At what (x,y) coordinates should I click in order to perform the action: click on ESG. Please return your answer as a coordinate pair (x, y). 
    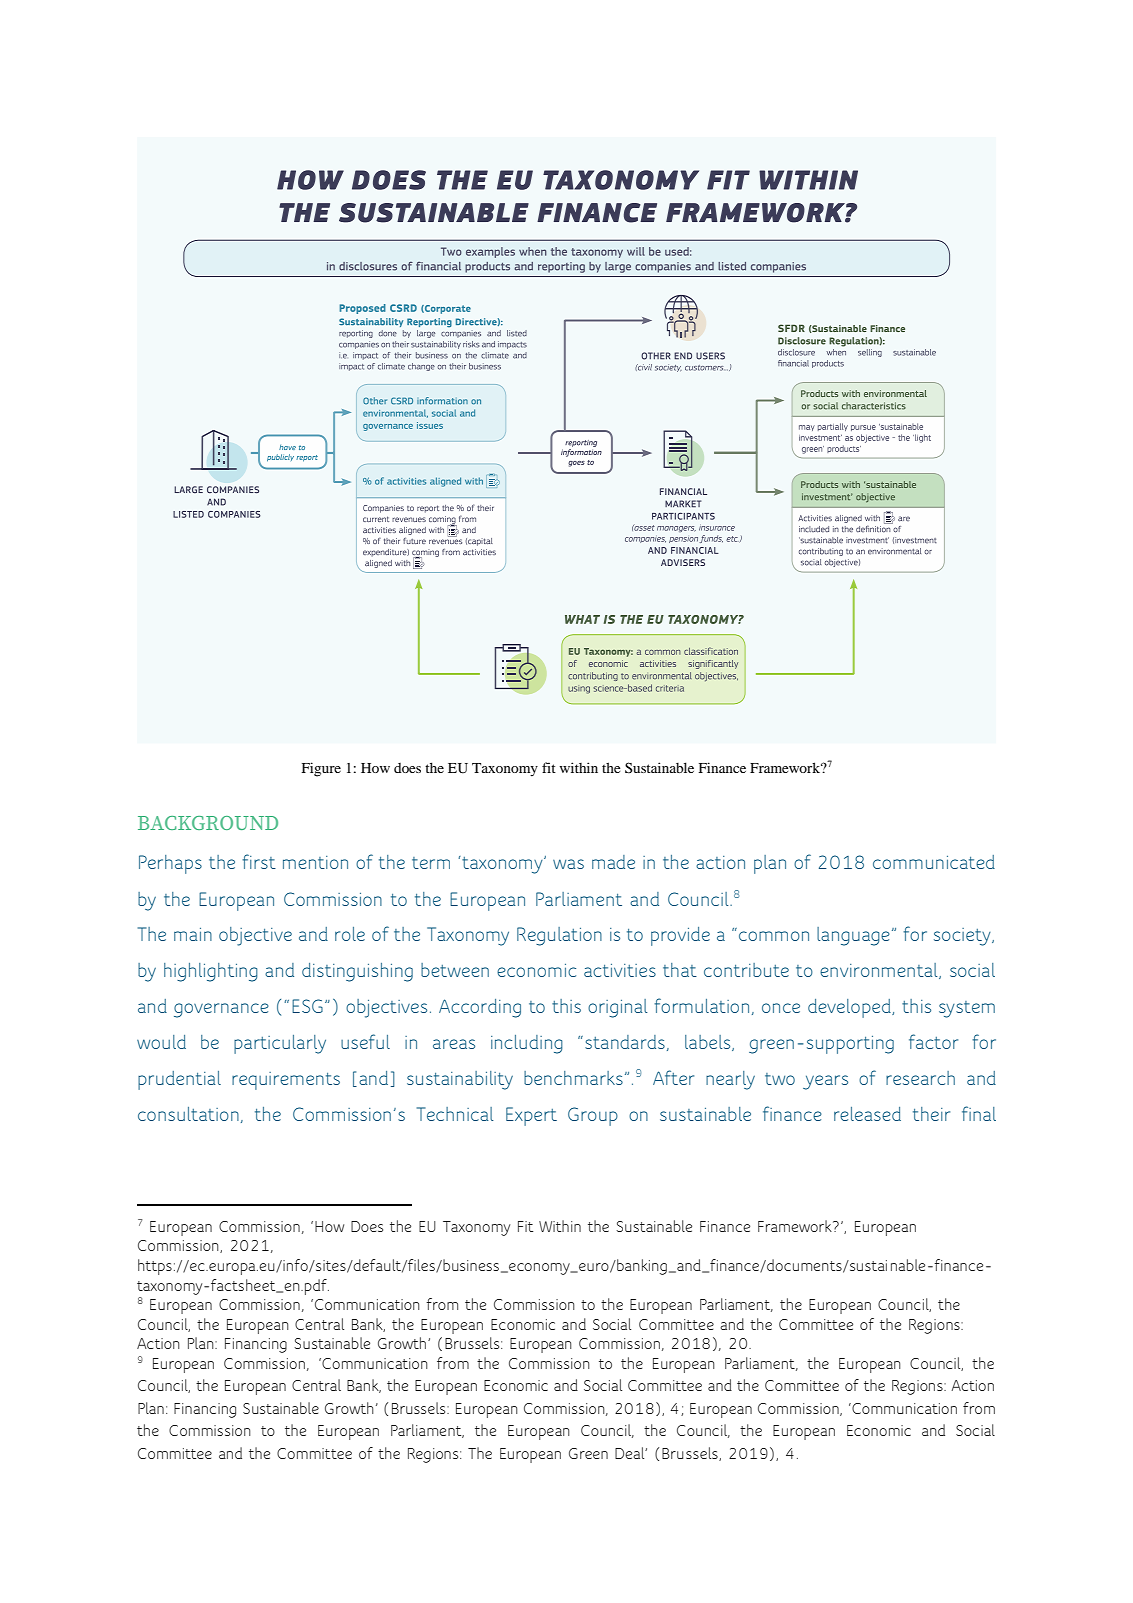
    Looking at the image, I should click on (307, 1006).
